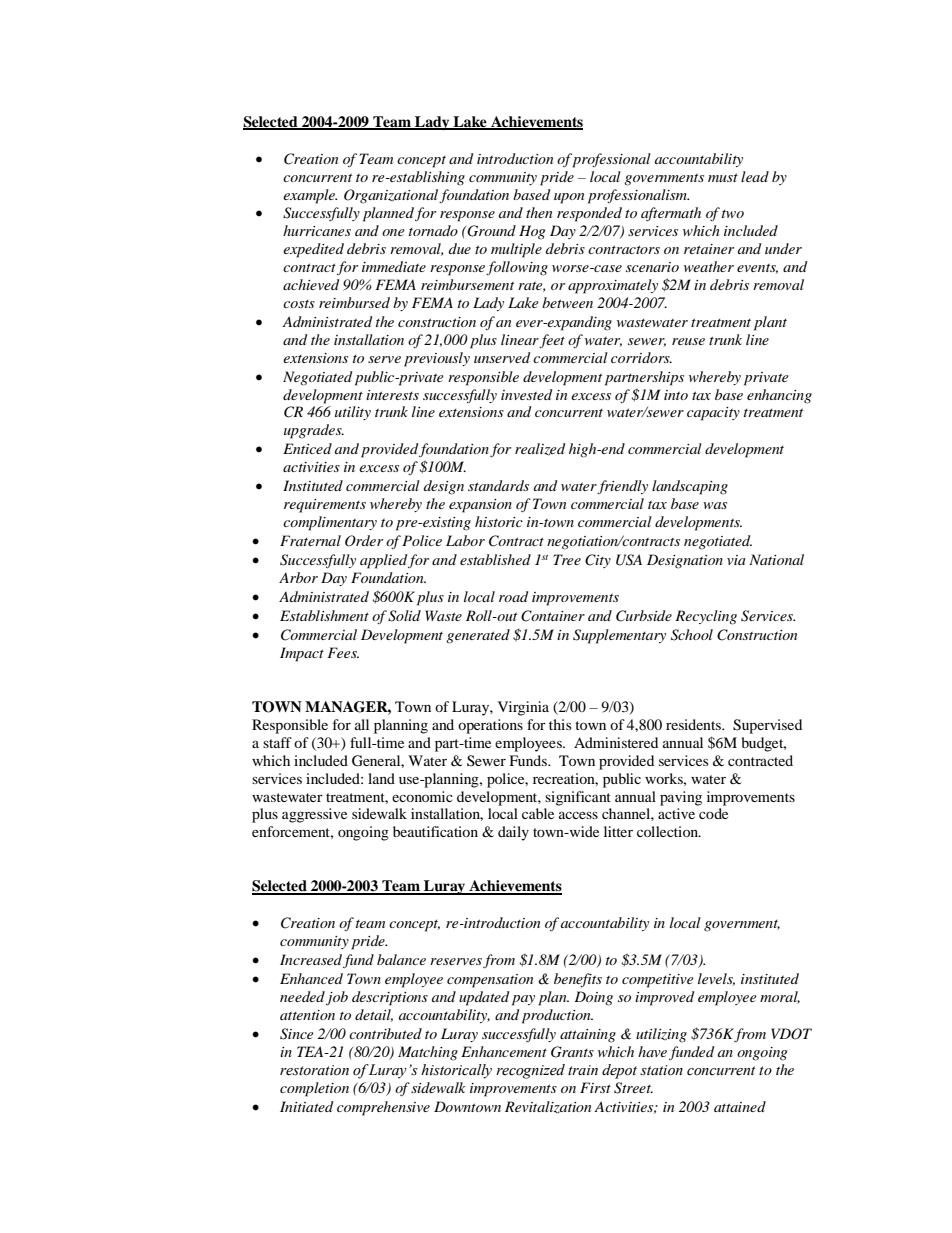 The width and height of the screenshot is (952, 1233). I want to click on completion, so click(314, 1089).
